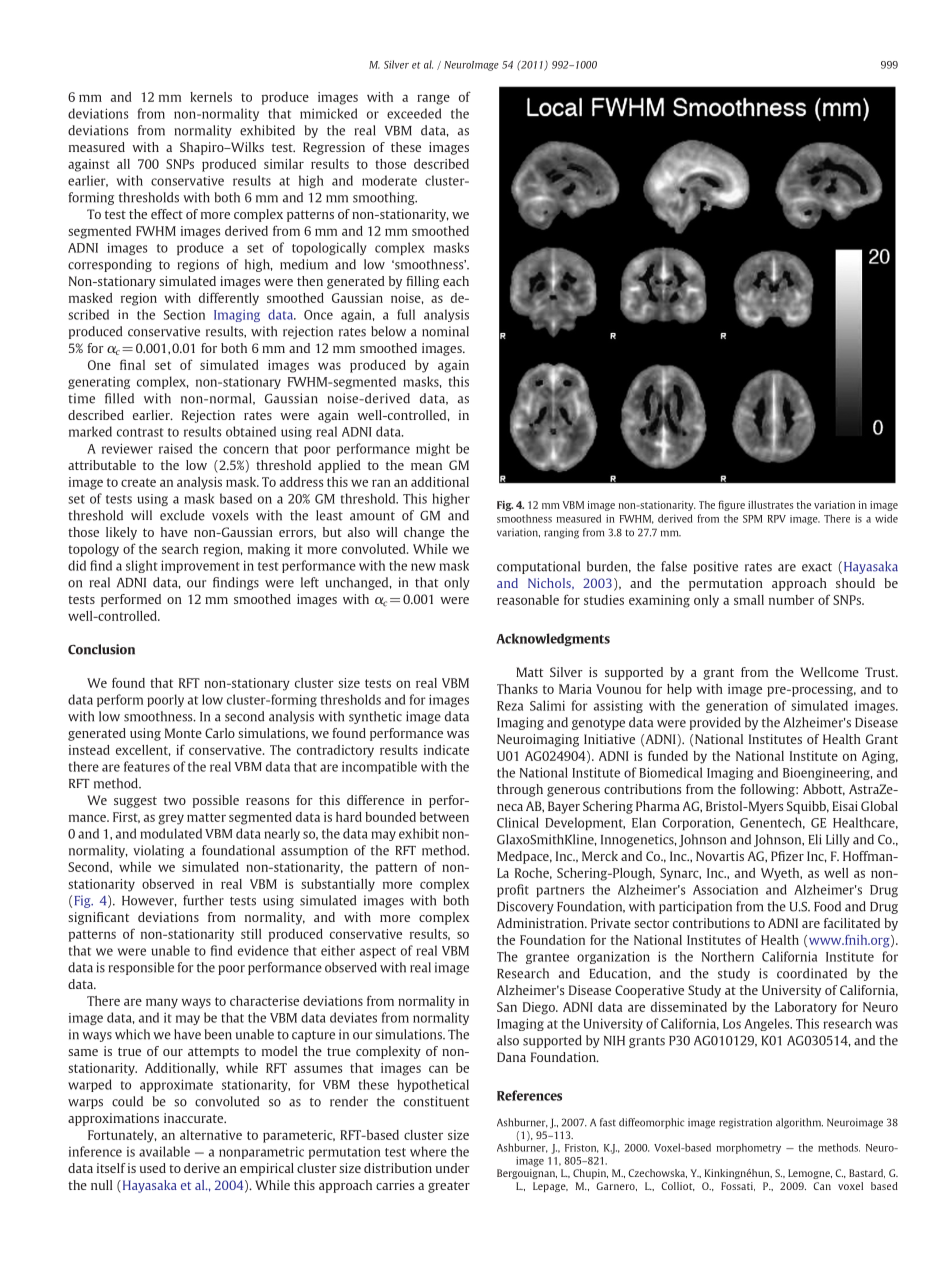 Image resolution: width=952 pixels, height=1270 pixels. Describe the element at coordinates (433, 99) in the image. I see `range` at that location.
